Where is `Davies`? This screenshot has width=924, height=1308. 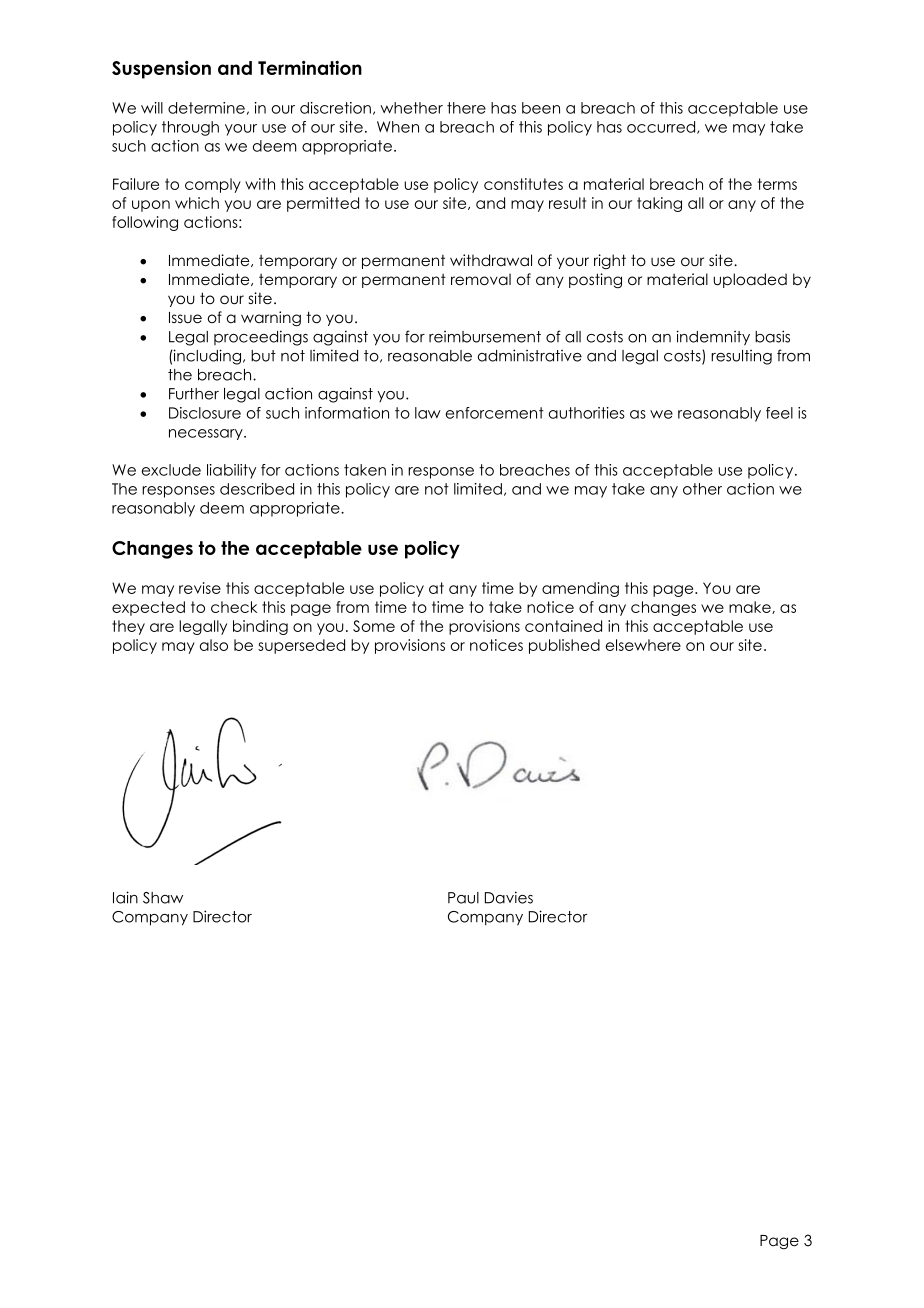 Davies is located at coordinates (509, 897).
